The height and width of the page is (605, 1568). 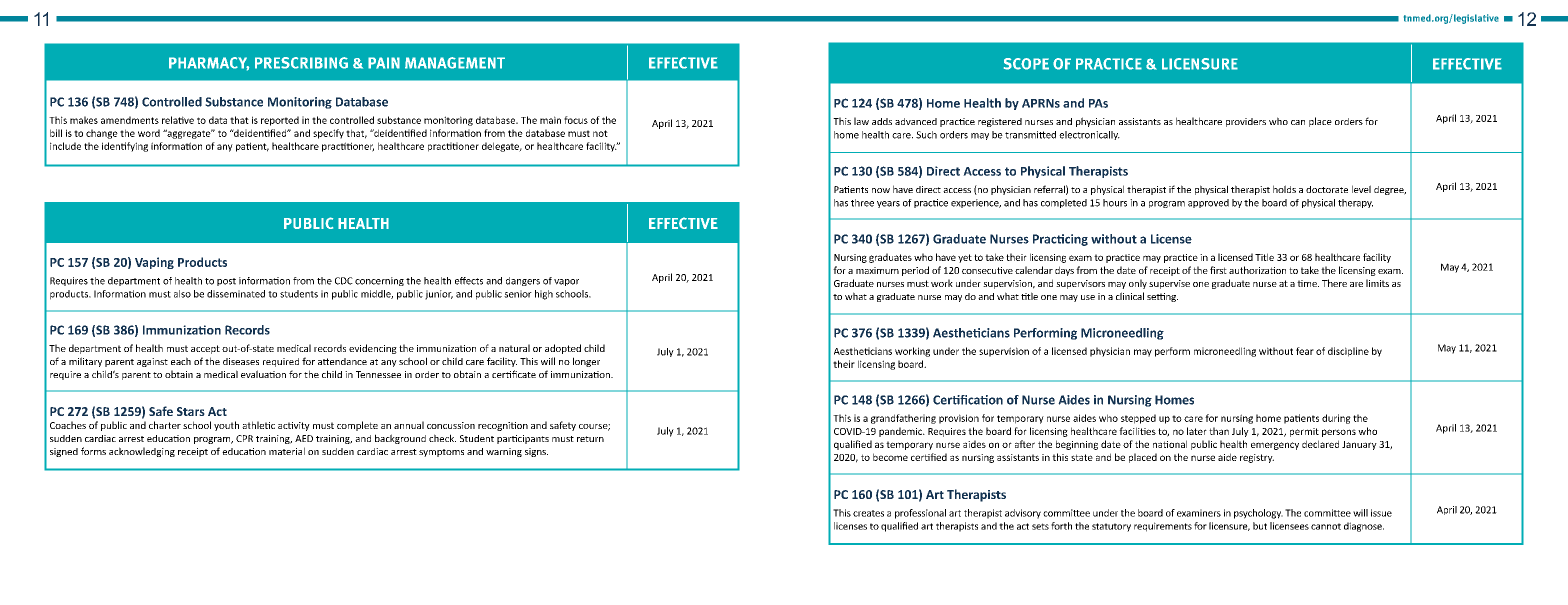 What do you see at coordinates (862, 203) in the page?
I see `three` at bounding box center [862, 203].
